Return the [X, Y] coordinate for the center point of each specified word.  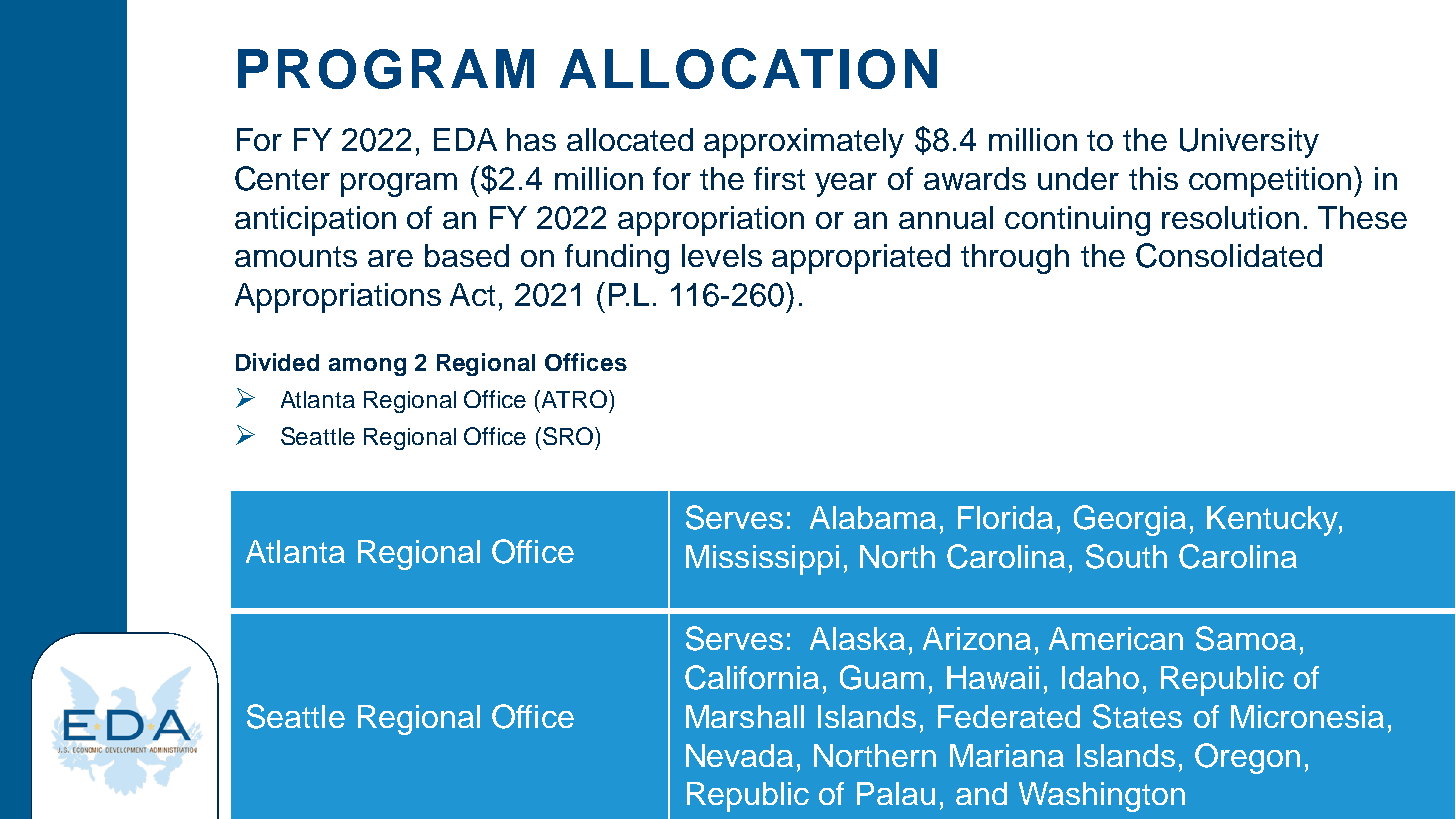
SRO [568, 436]
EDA [465, 139]
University [1249, 143]
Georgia [1130, 520]
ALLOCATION [748, 68]
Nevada [739, 755]
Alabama [873, 517]
